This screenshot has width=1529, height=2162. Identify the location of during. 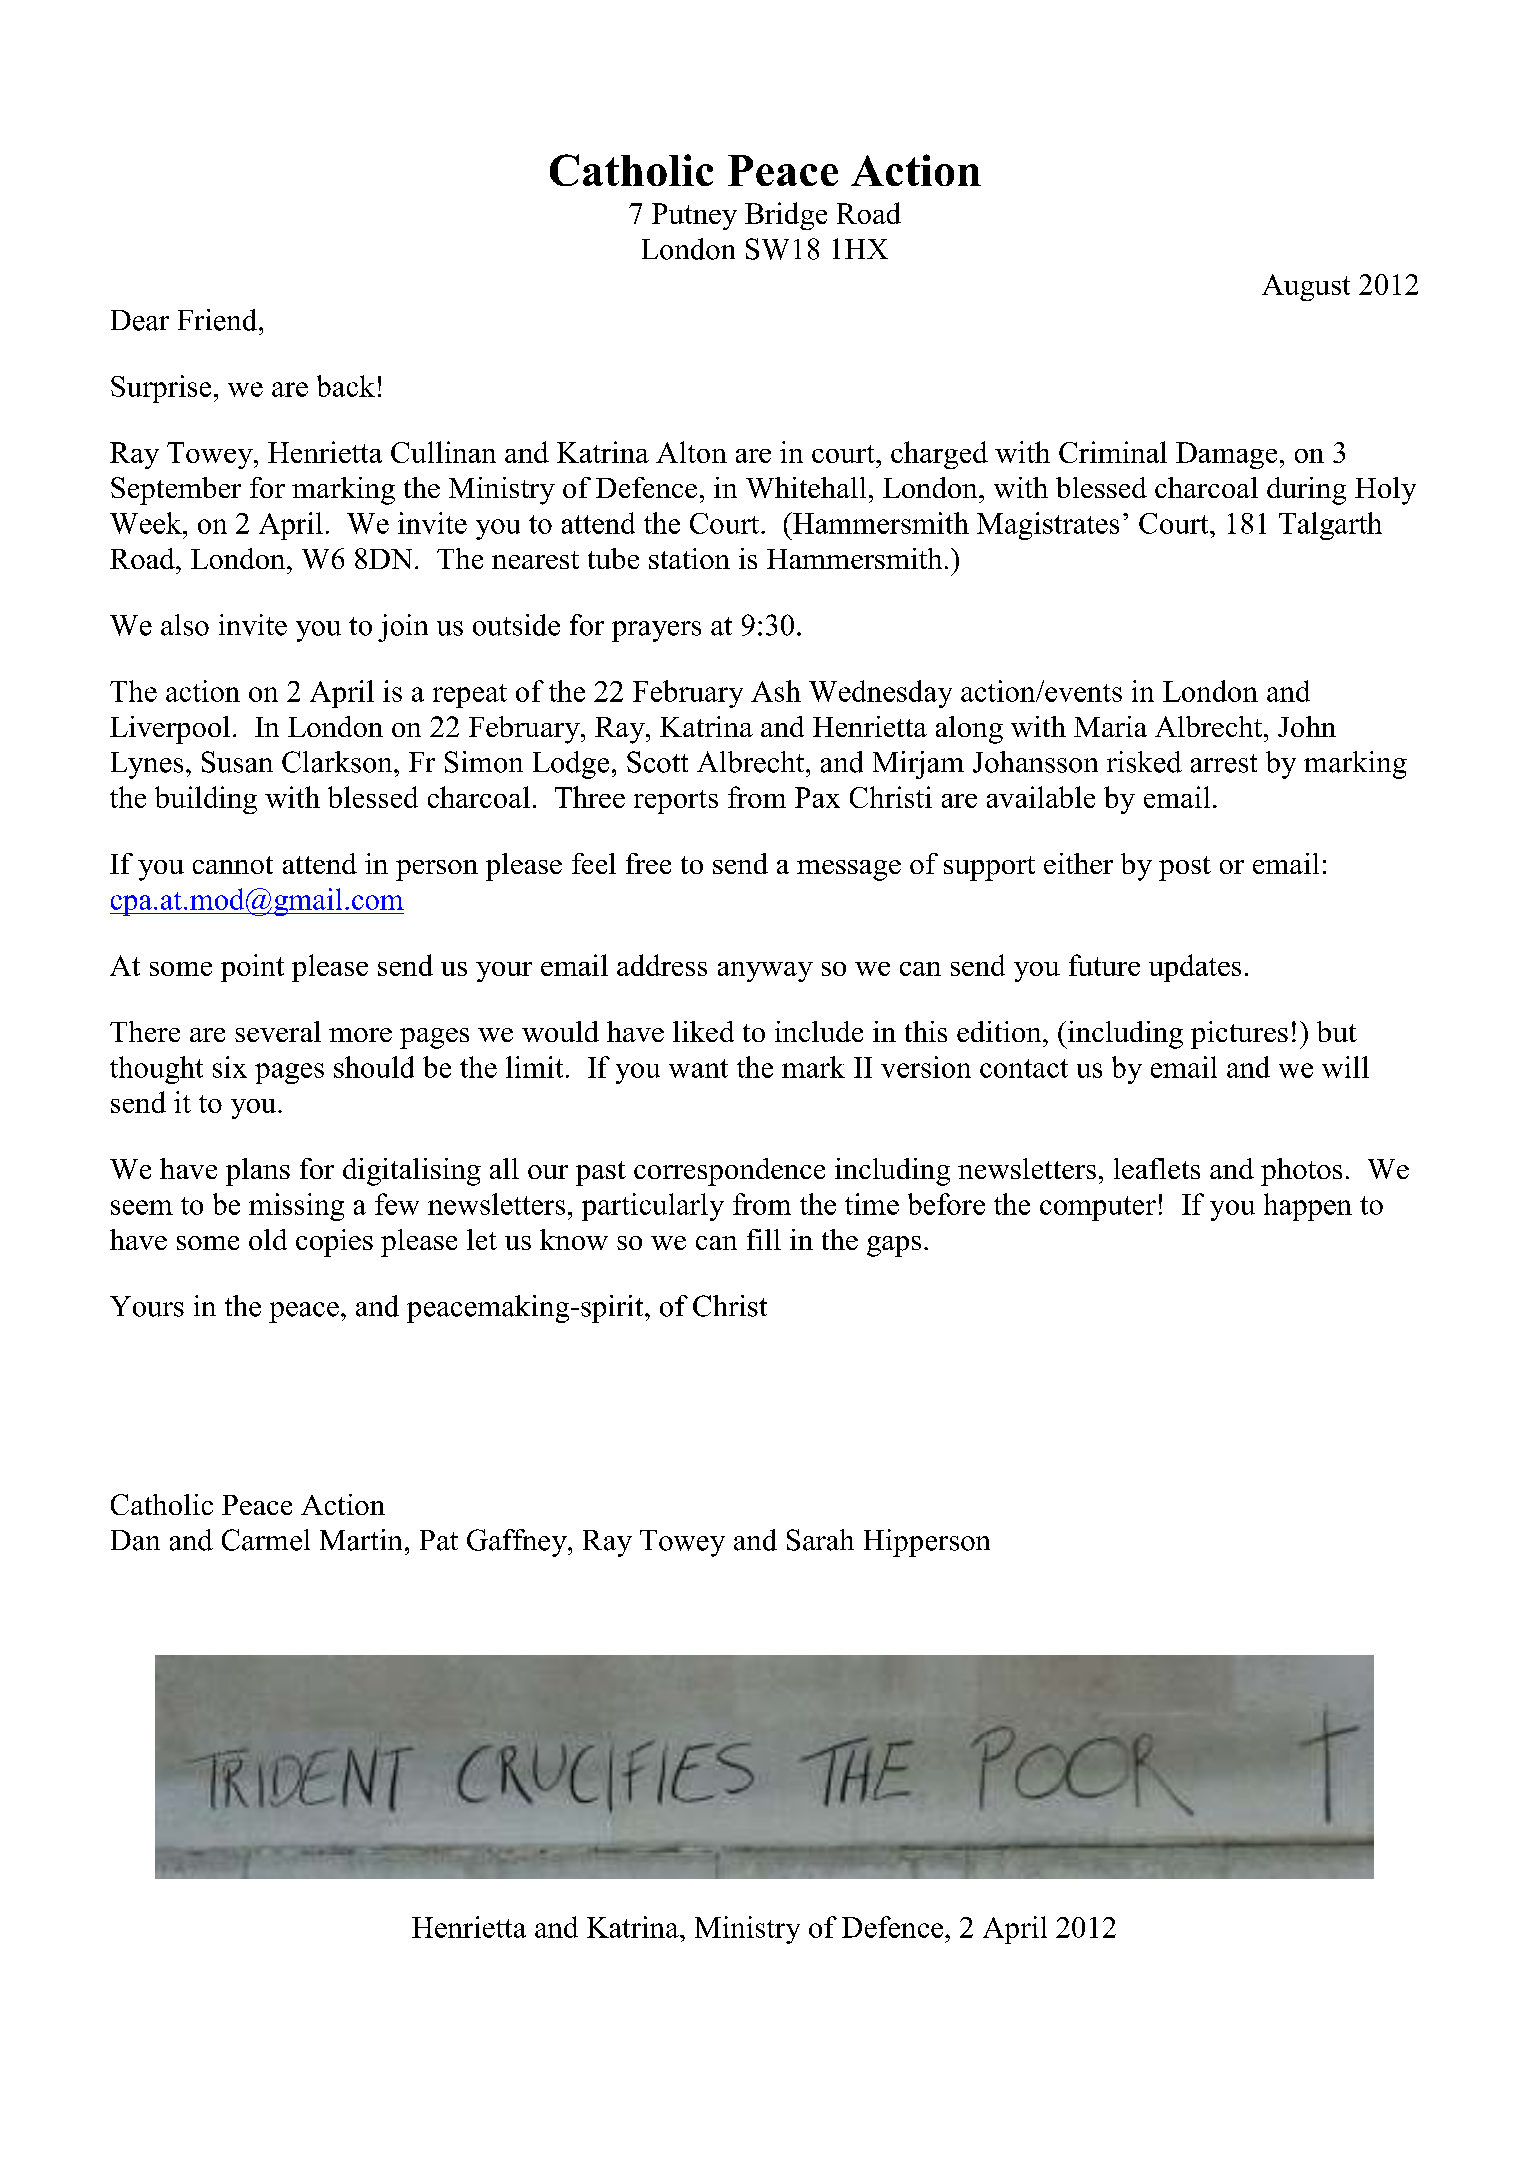
(1306, 491).
